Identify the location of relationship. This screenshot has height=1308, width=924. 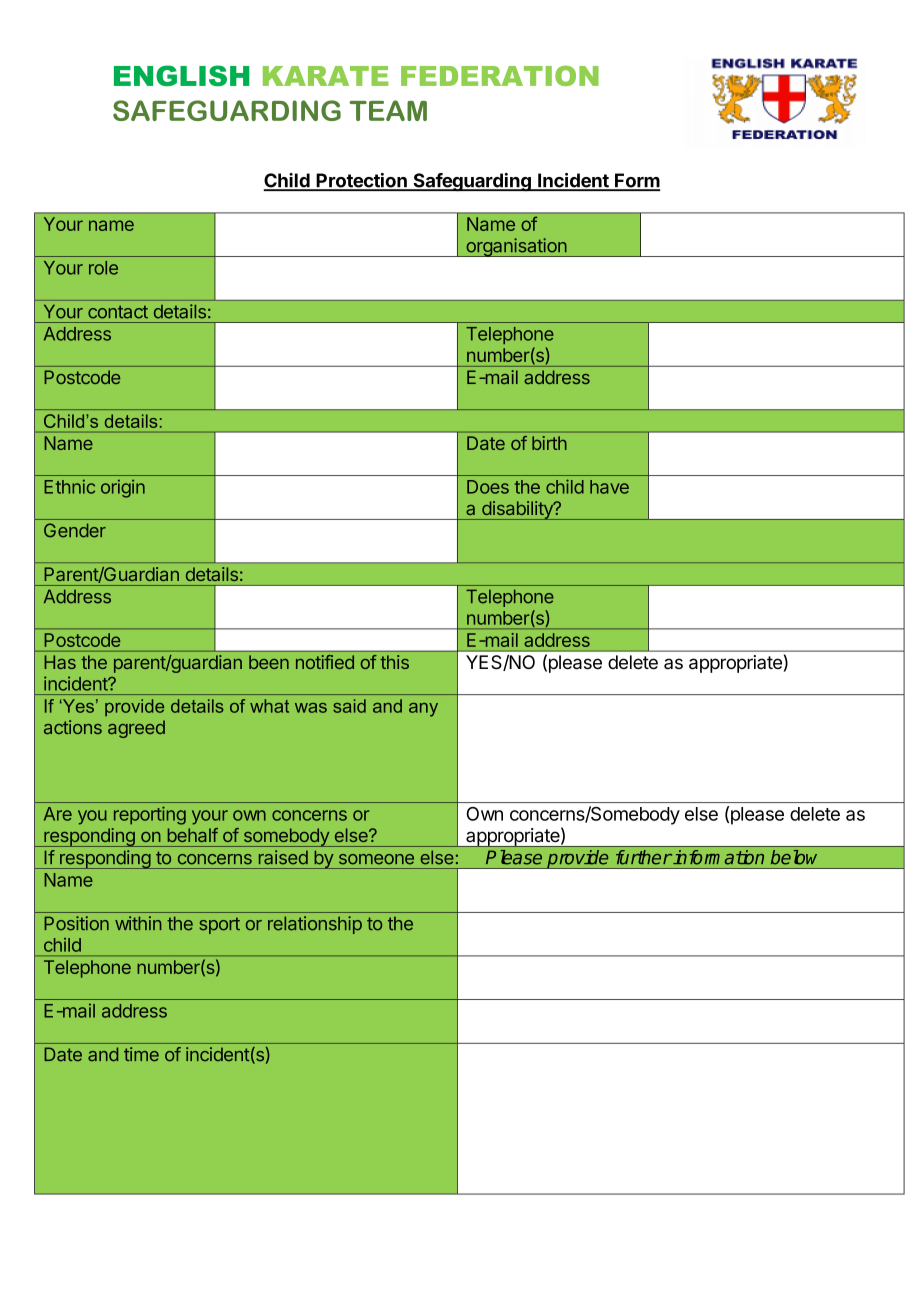
(315, 925).
